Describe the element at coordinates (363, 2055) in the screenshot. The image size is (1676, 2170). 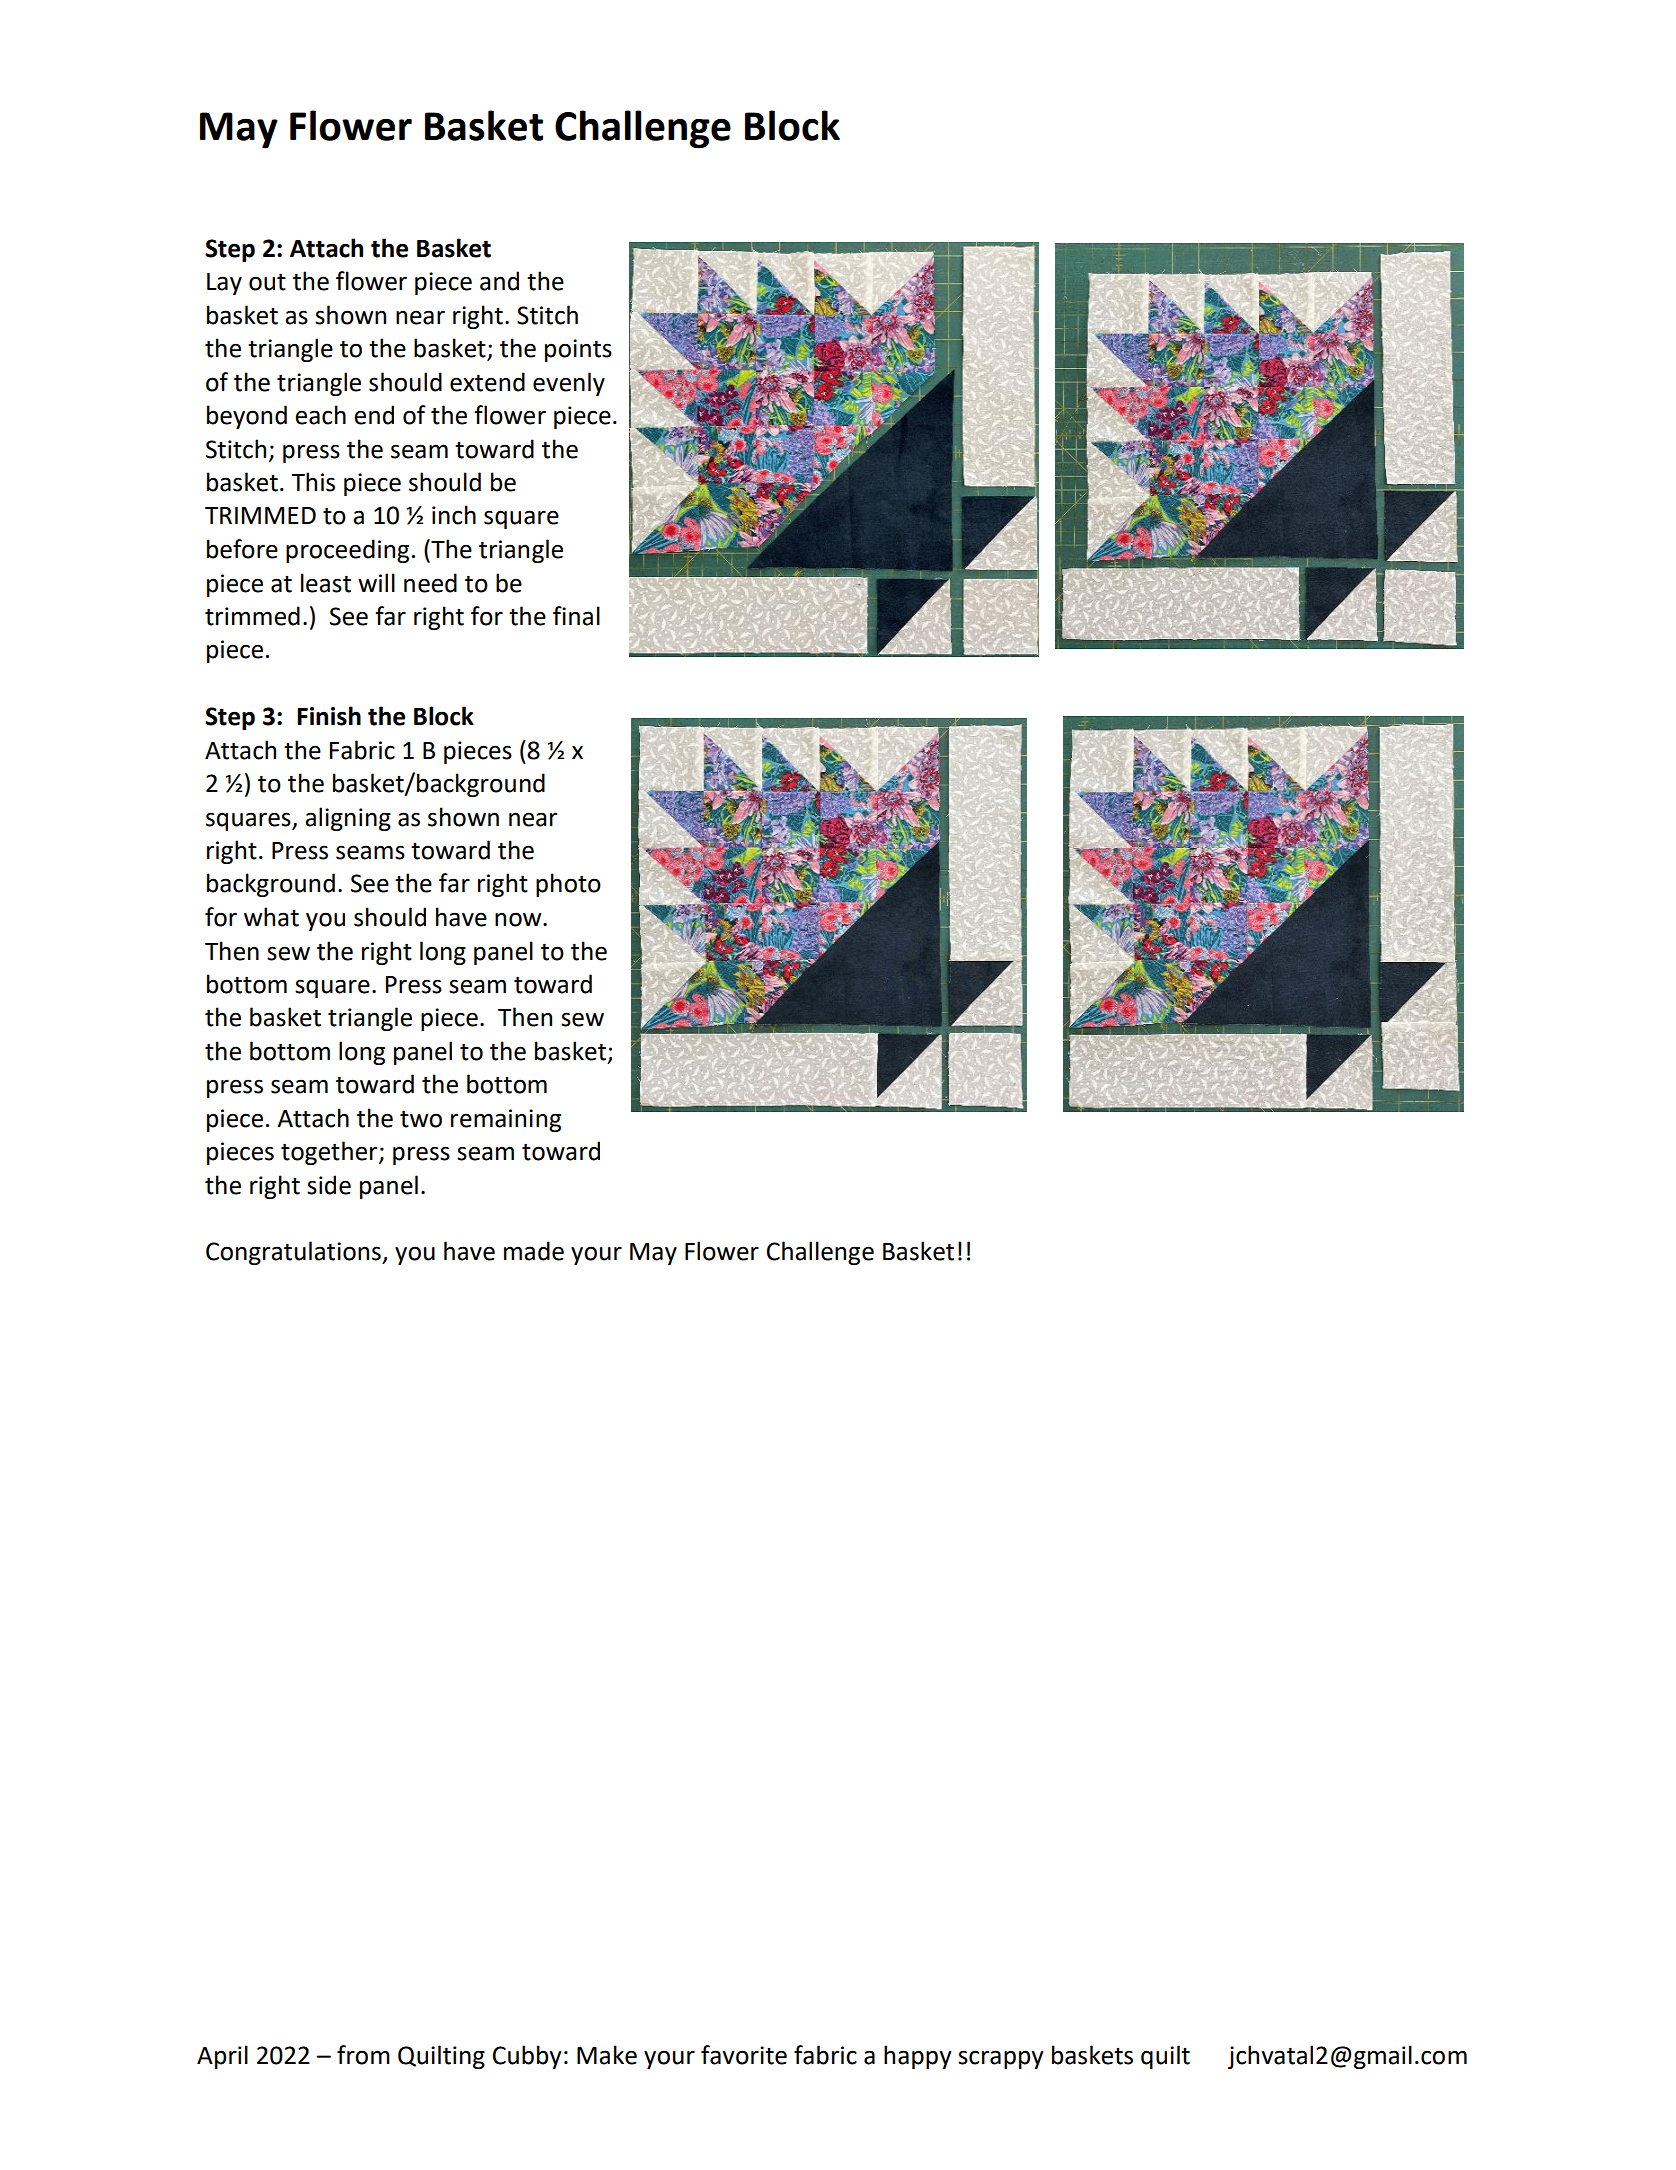
I see `from` at that location.
